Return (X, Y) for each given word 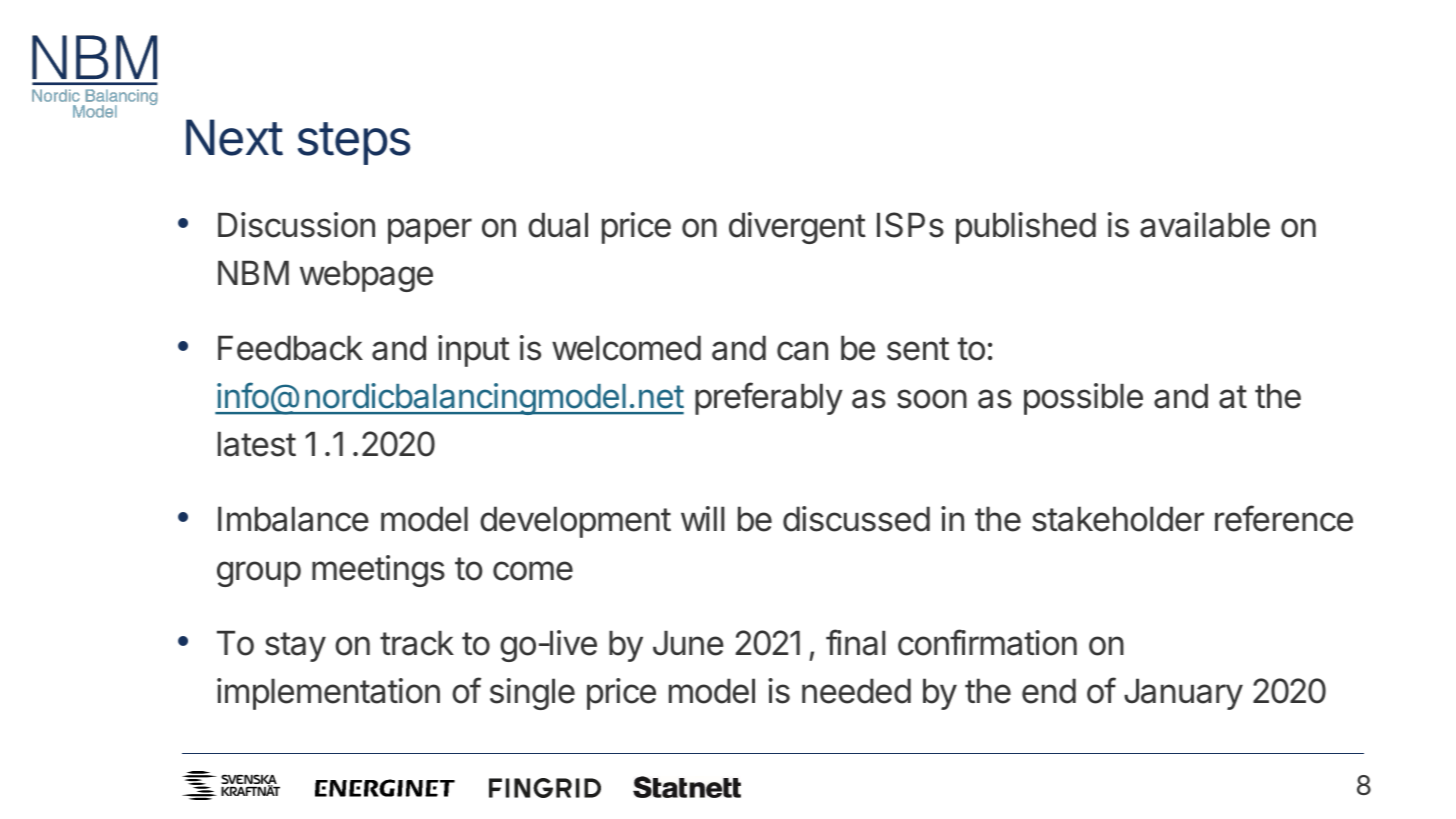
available (1205, 225)
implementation (328, 694)
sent (918, 349)
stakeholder (1118, 519)
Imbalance (293, 519)
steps (354, 143)
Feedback (290, 348)
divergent (797, 228)
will (703, 518)
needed (856, 691)
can (802, 351)
